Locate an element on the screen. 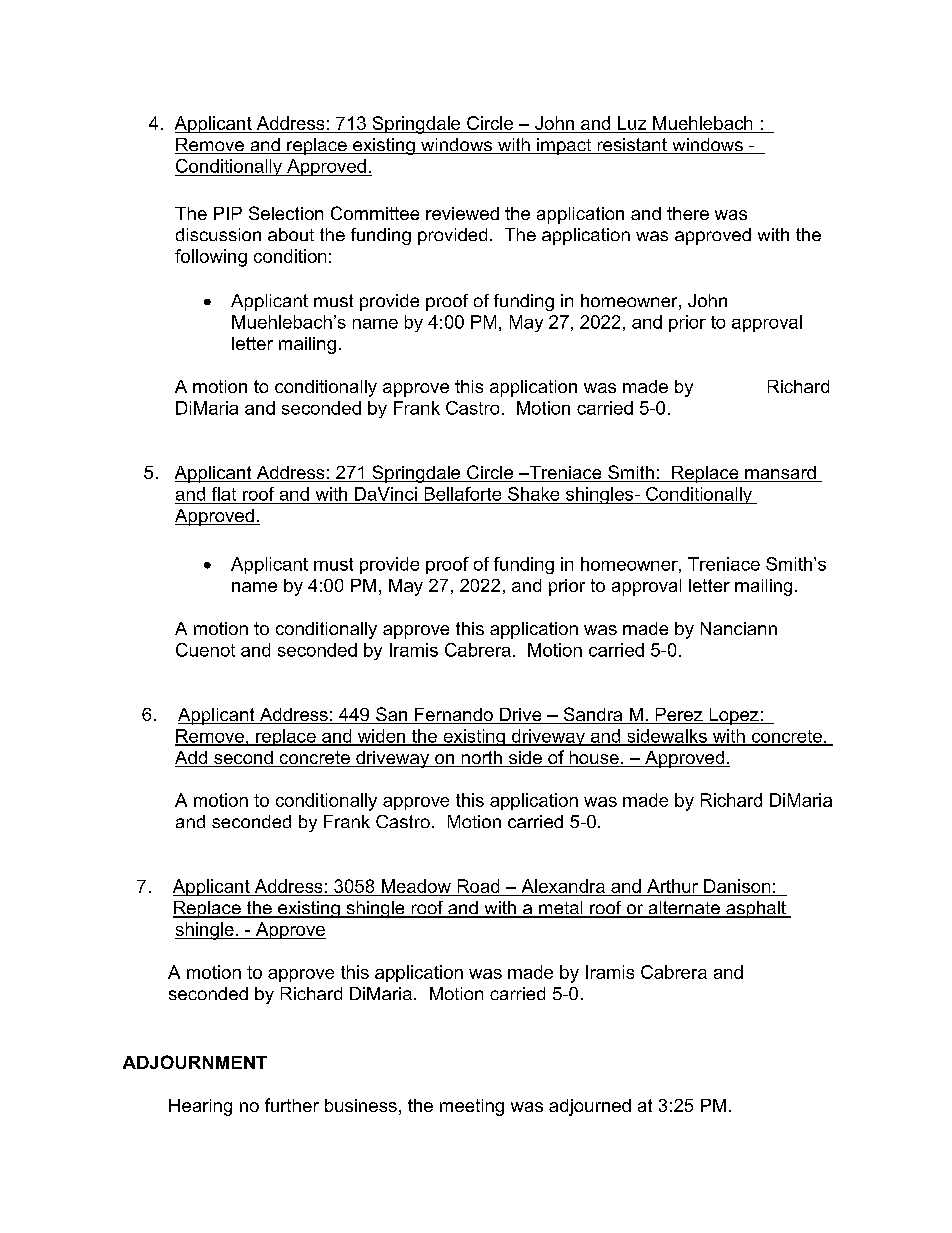 The width and height of the screenshot is (952, 1233). Perez is located at coordinates (679, 716).
